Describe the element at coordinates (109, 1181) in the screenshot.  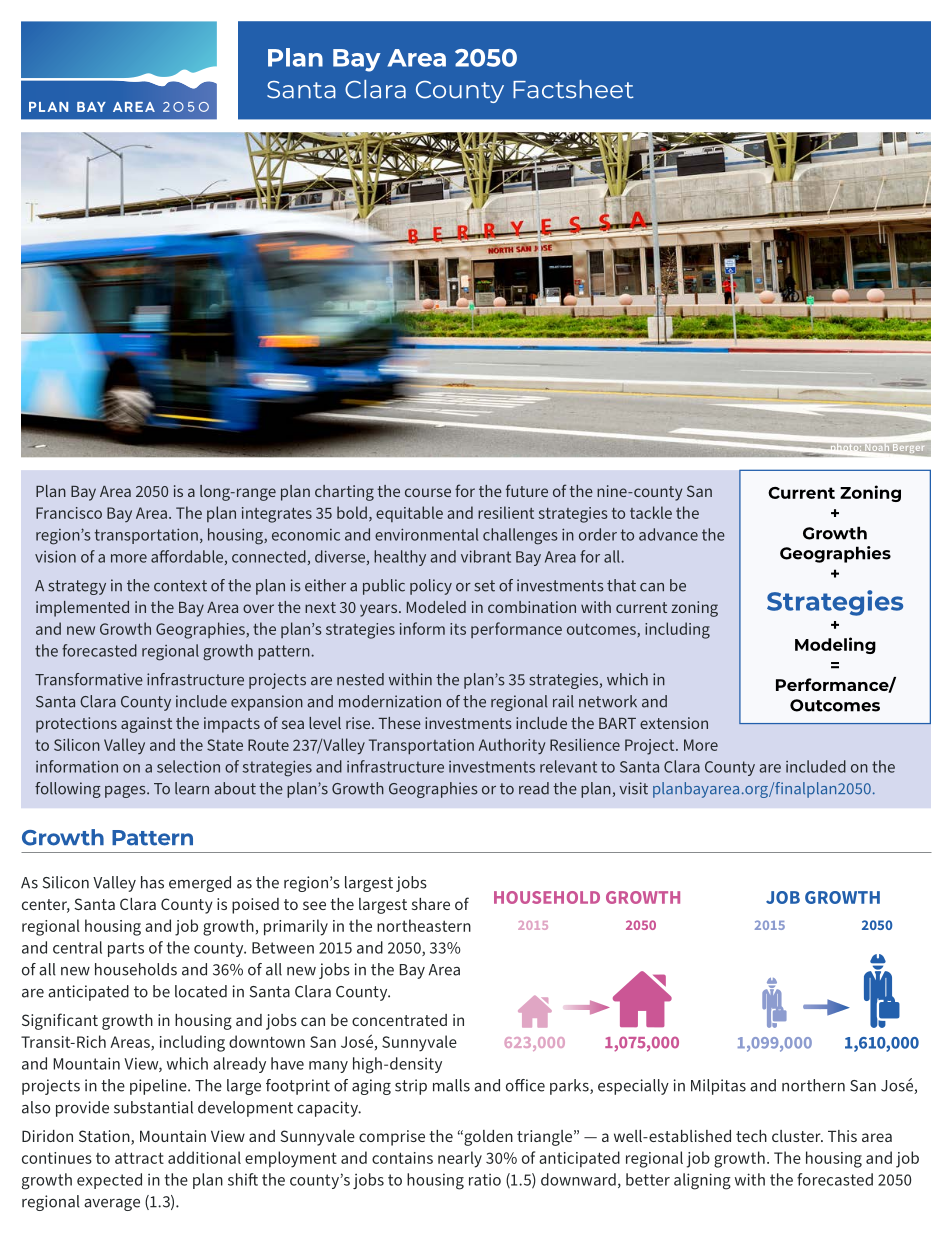
I see `expected` at that location.
